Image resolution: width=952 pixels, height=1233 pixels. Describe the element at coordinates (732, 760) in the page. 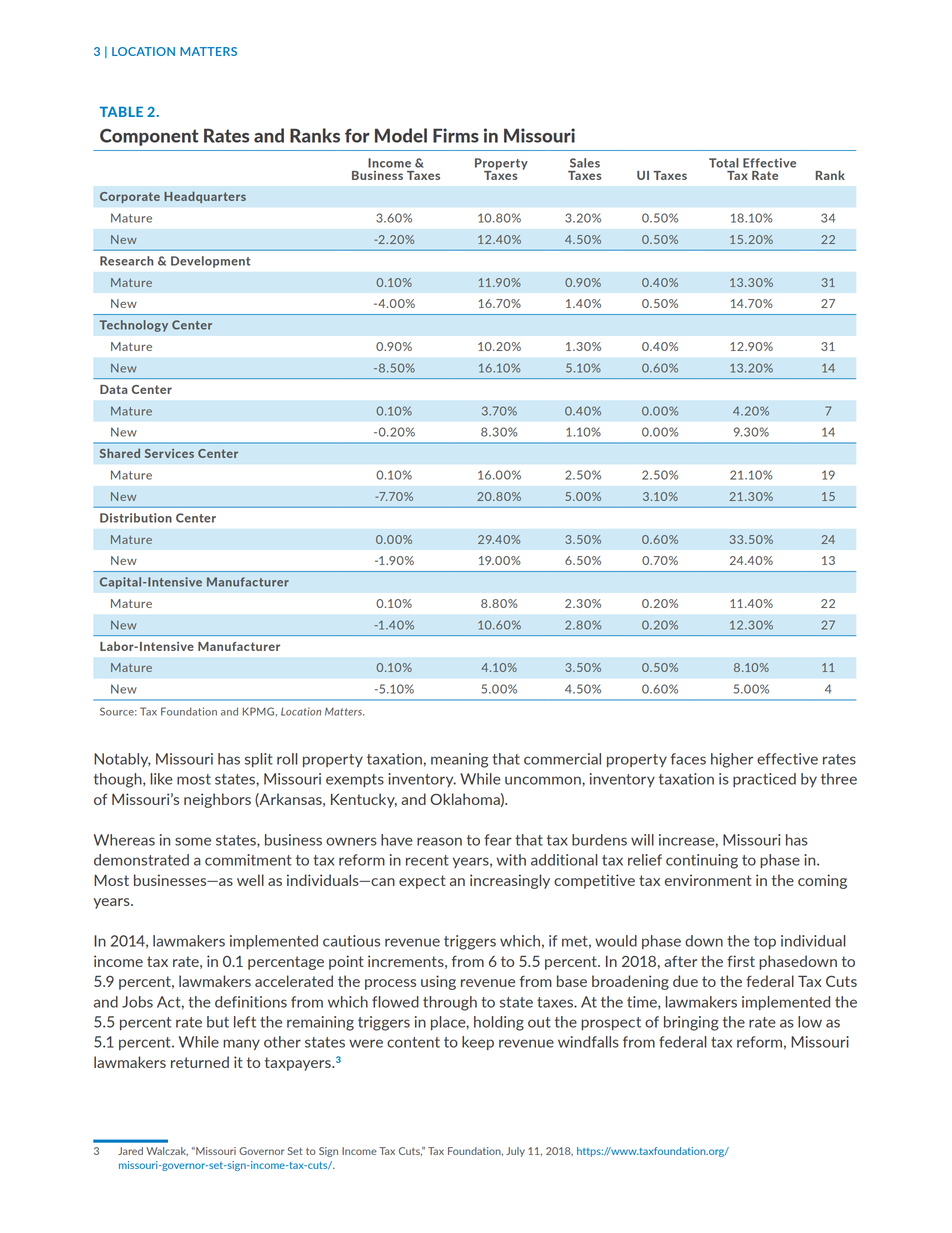

I see `higher` at that location.
